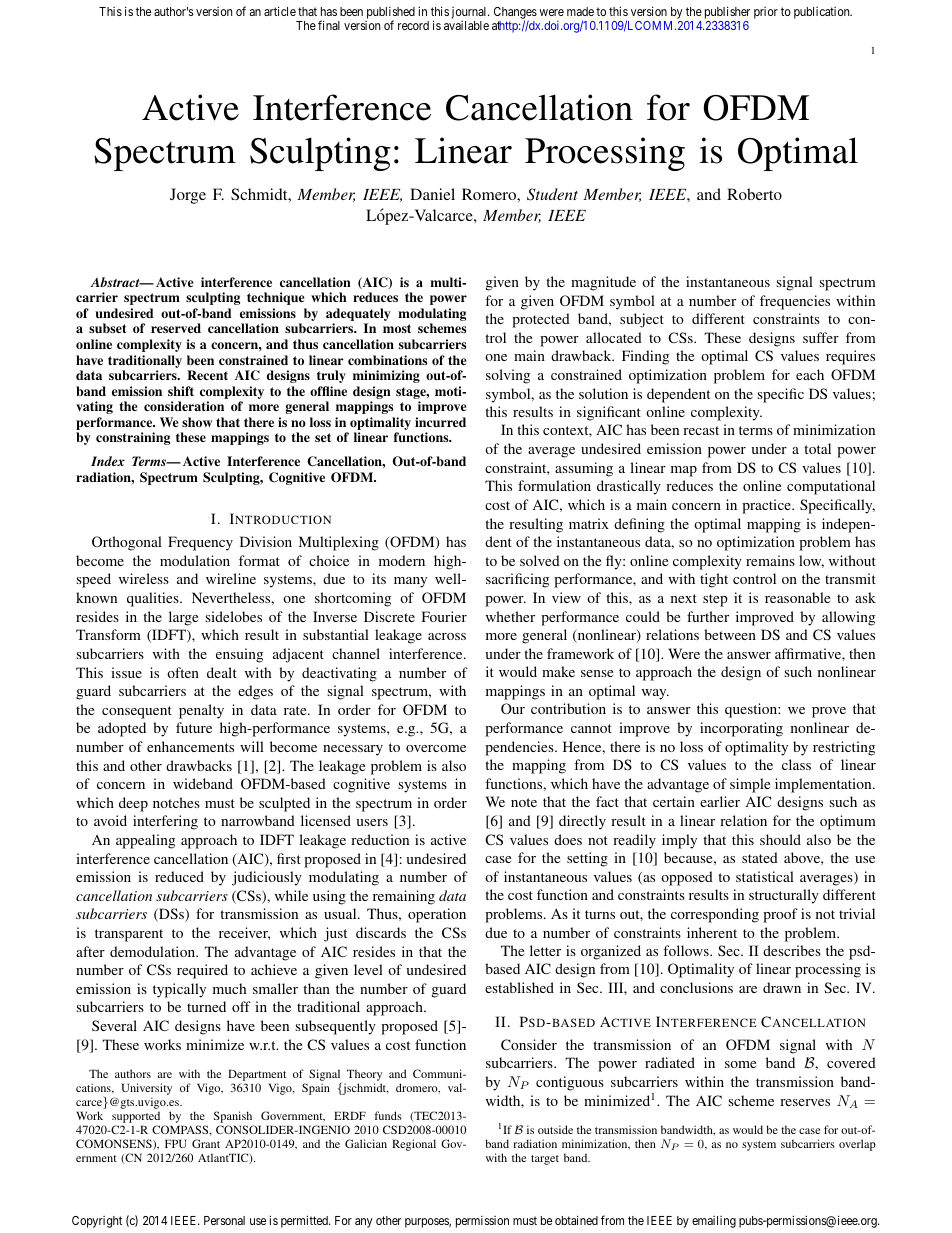 This image has height=1233, width=952. What do you see at coordinates (545, 1160) in the image?
I see `target` at bounding box center [545, 1160].
